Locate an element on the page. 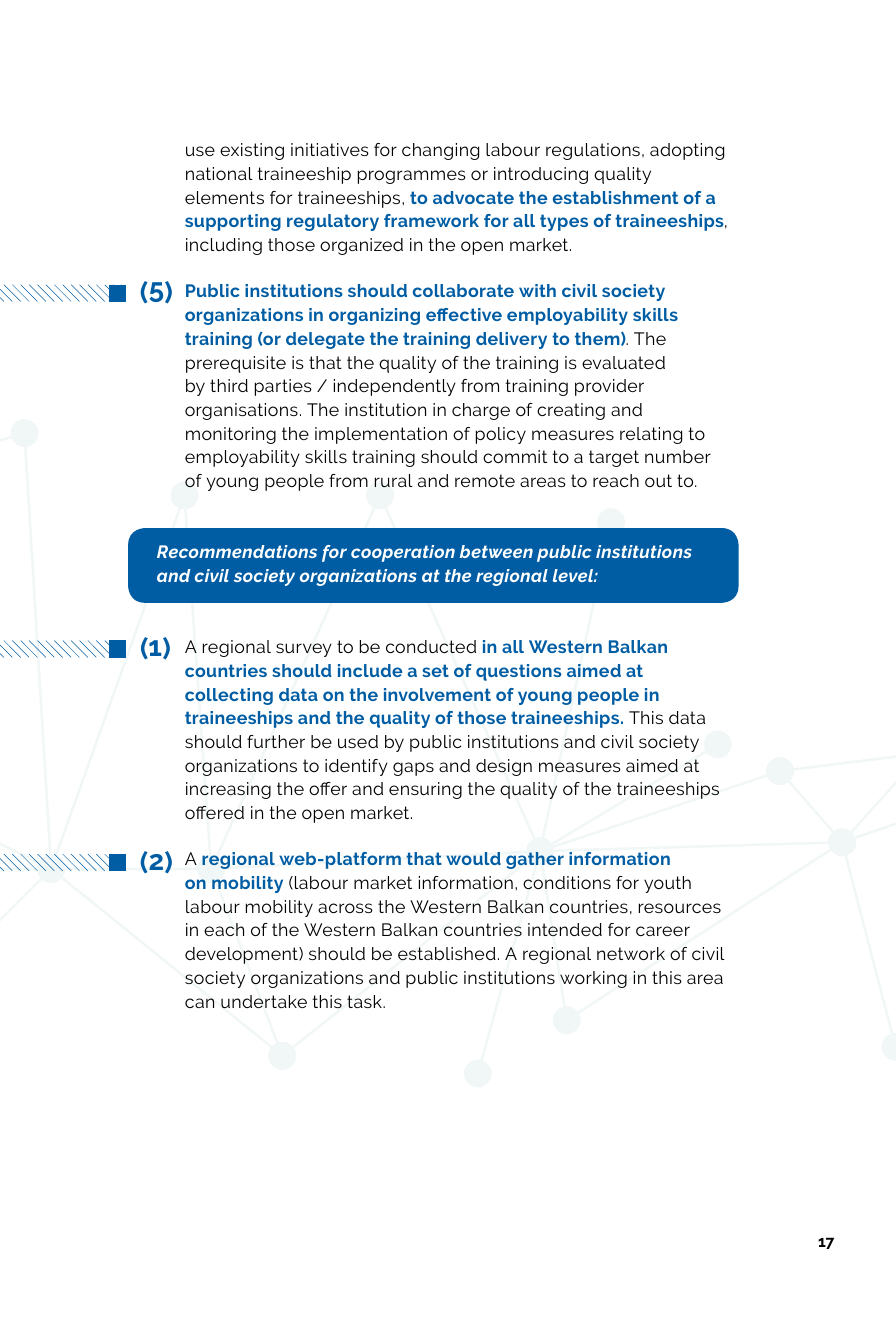 This document has width=896, height=1317. ensuring is located at coordinates (425, 790).
